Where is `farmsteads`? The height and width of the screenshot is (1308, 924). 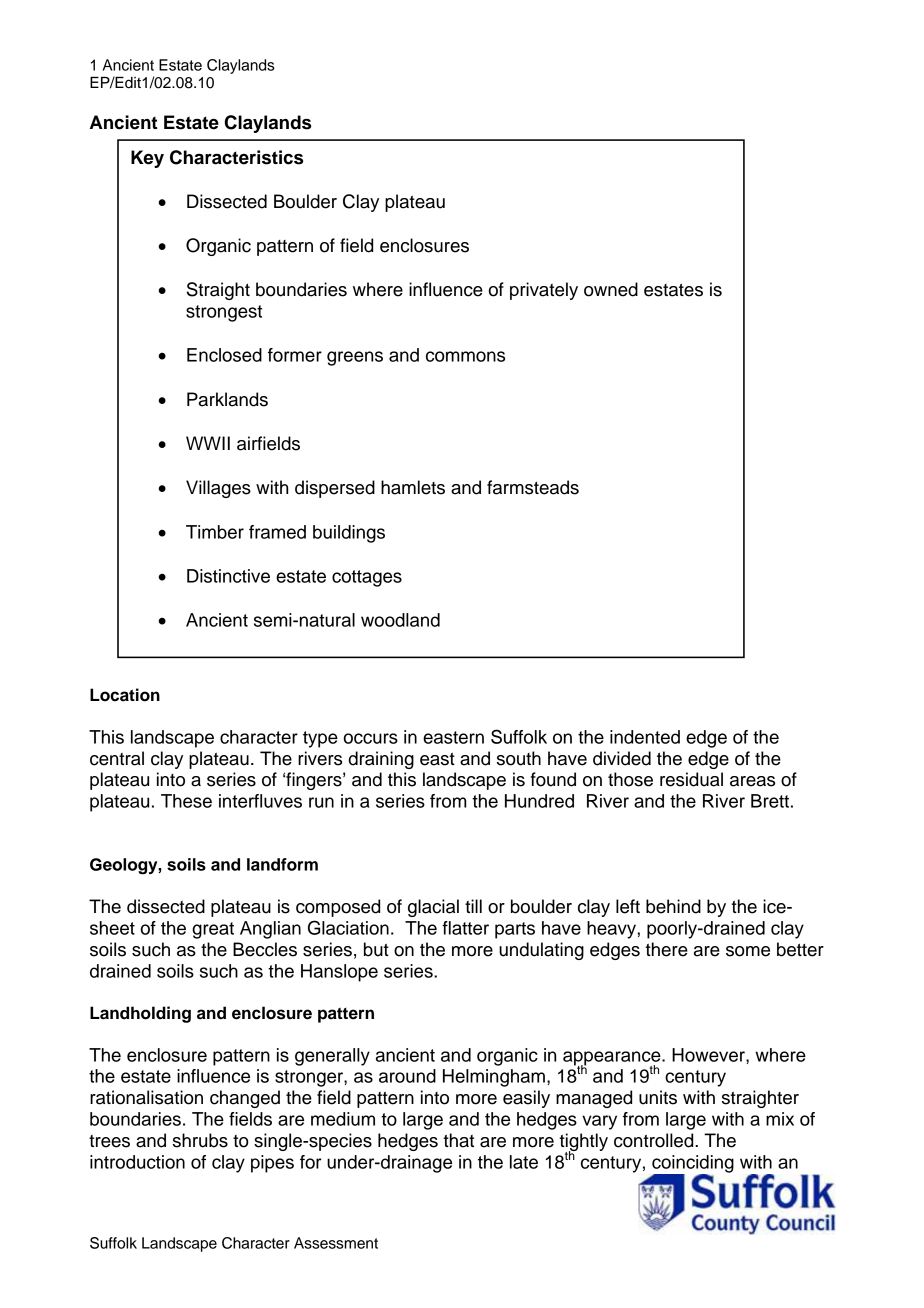
farmsteads is located at coordinates (533, 487).
